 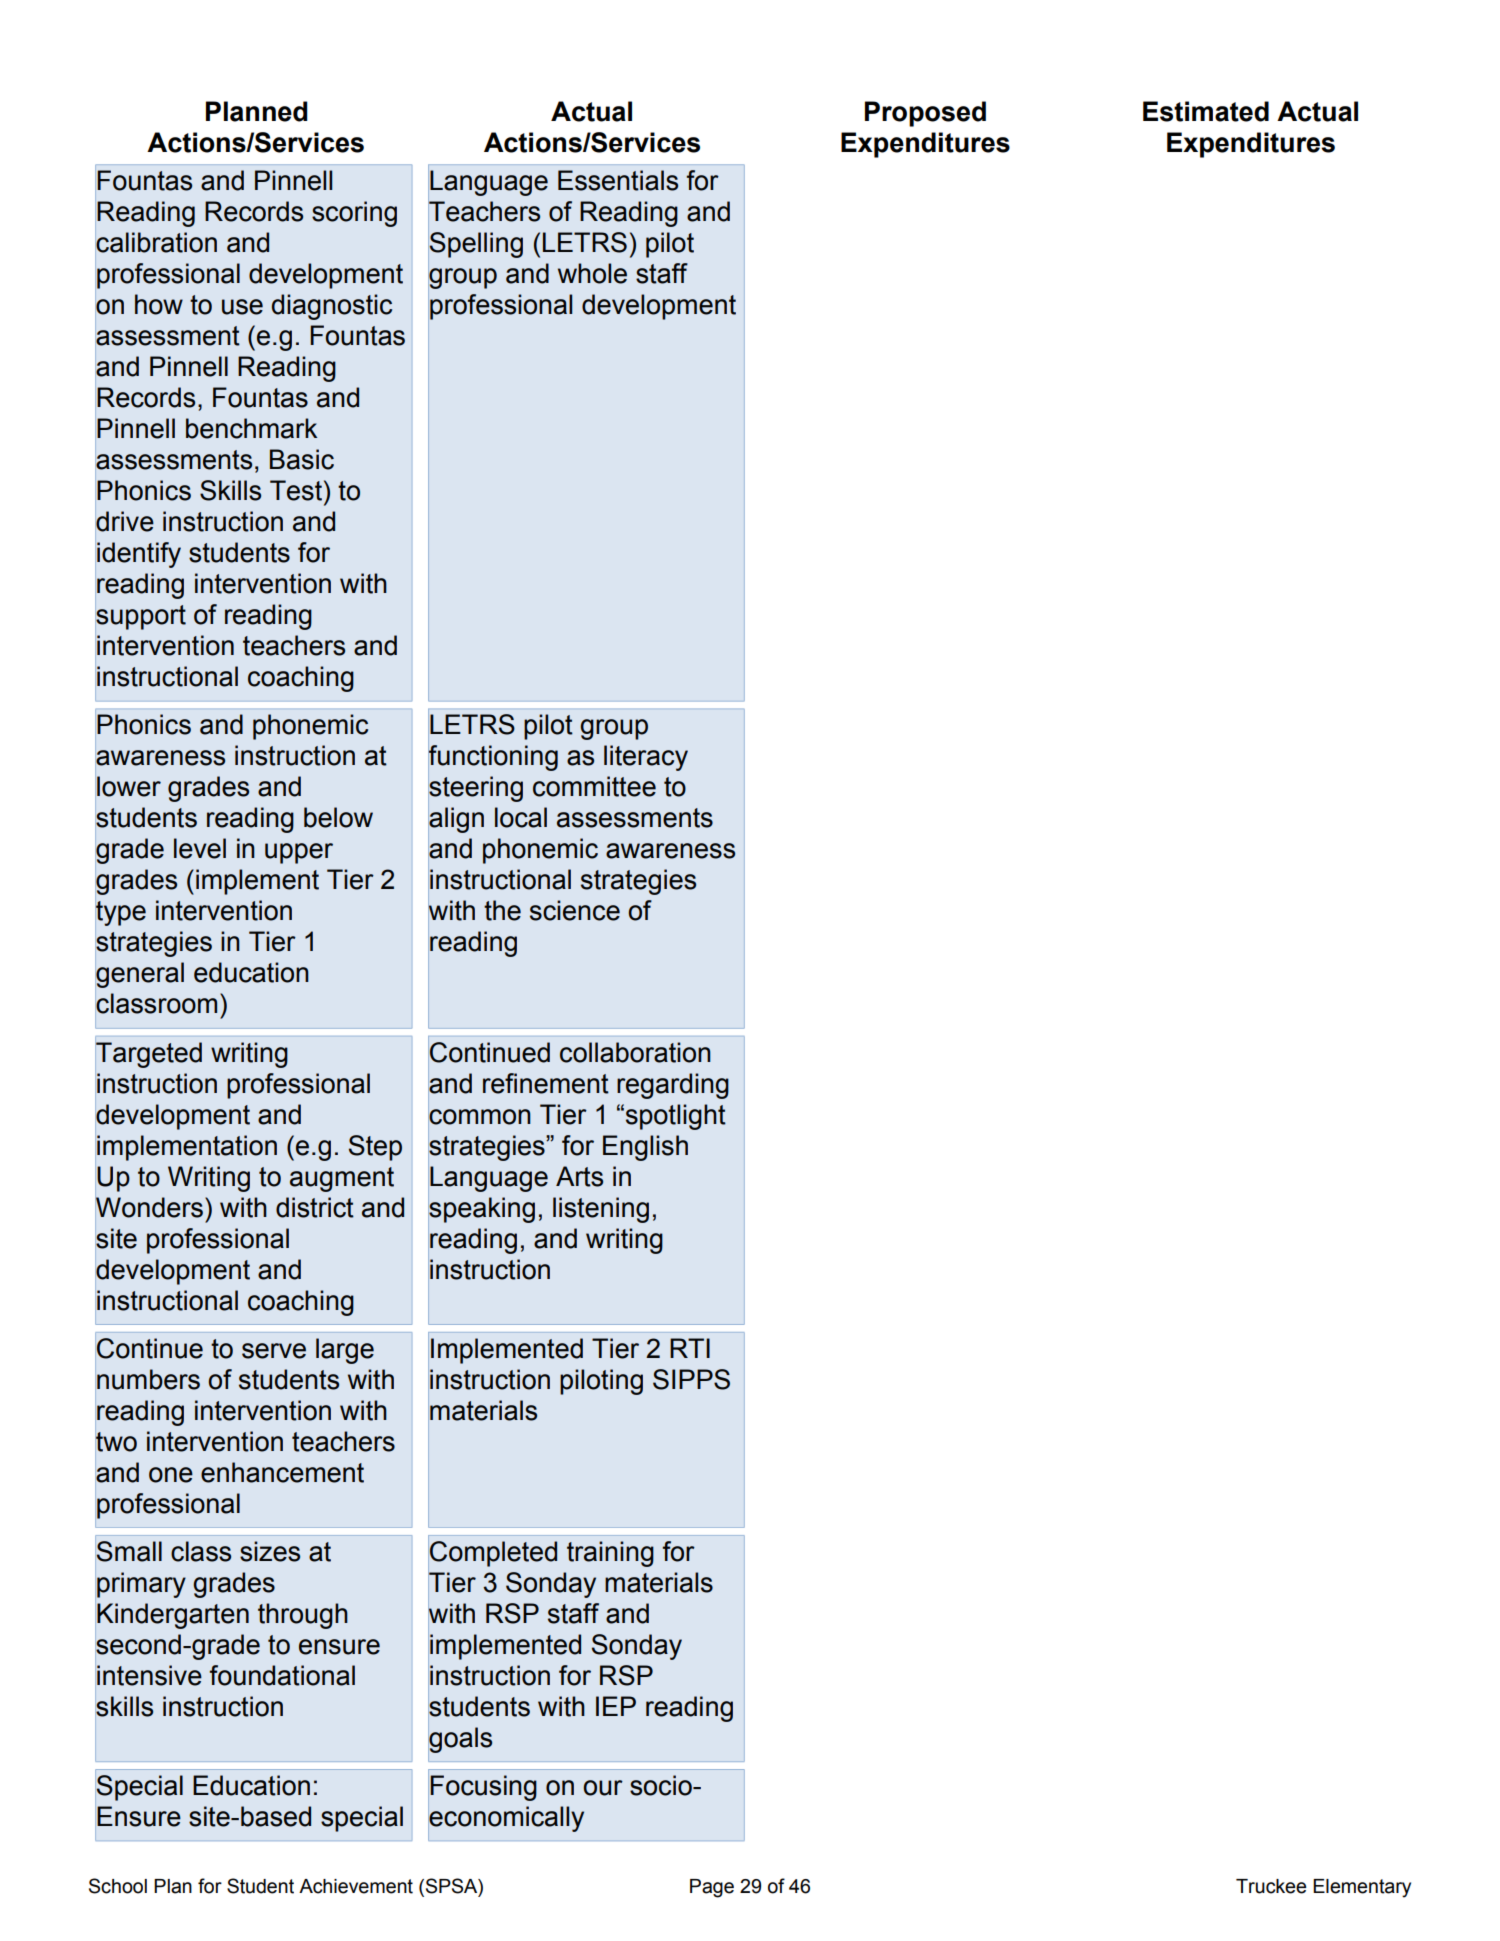 What do you see at coordinates (140, 975) in the screenshot?
I see `general` at bounding box center [140, 975].
